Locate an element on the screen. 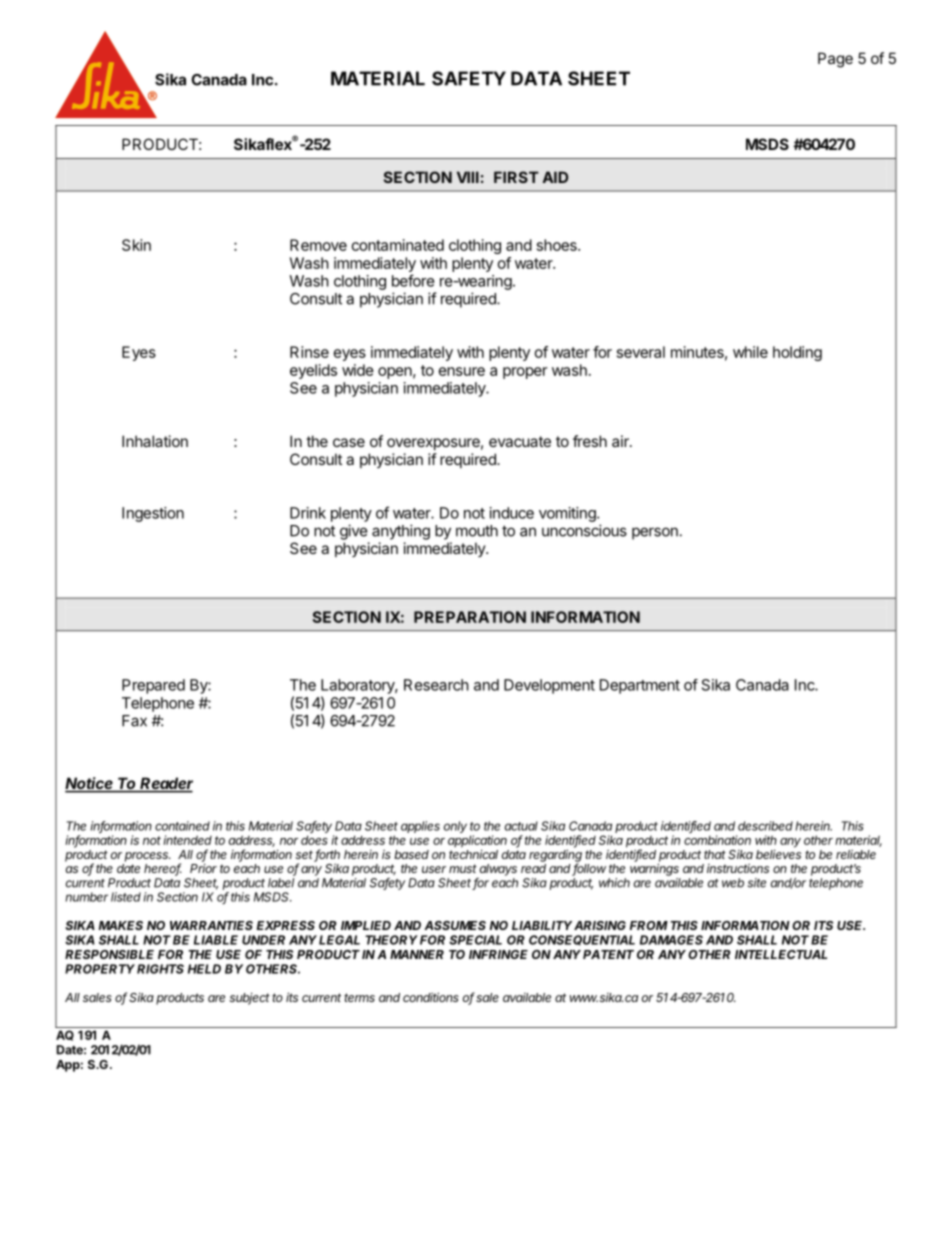 This screenshot has width=952, height=1233. while is located at coordinates (750, 352).
